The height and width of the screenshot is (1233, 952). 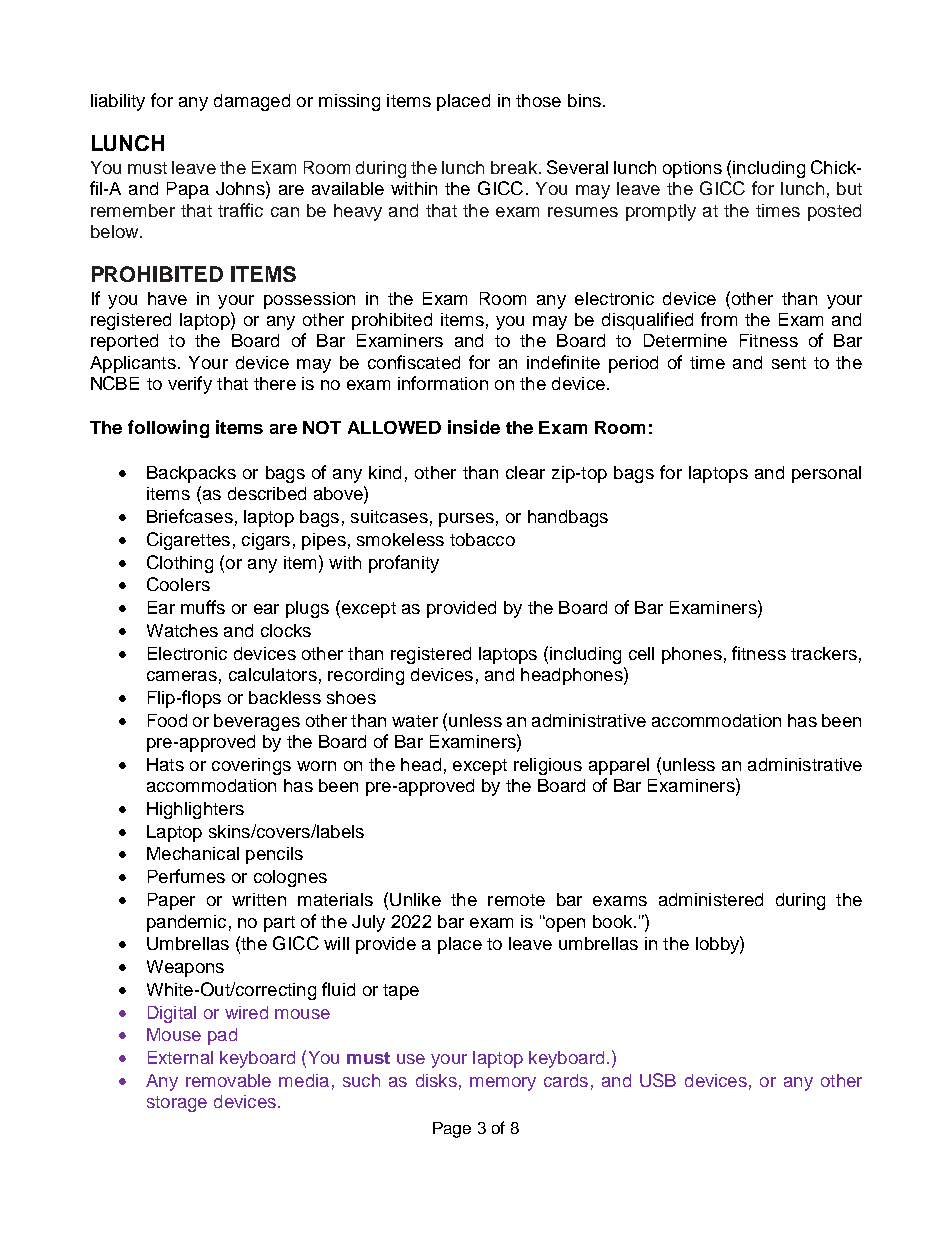 I want to click on options, so click(x=692, y=169).
